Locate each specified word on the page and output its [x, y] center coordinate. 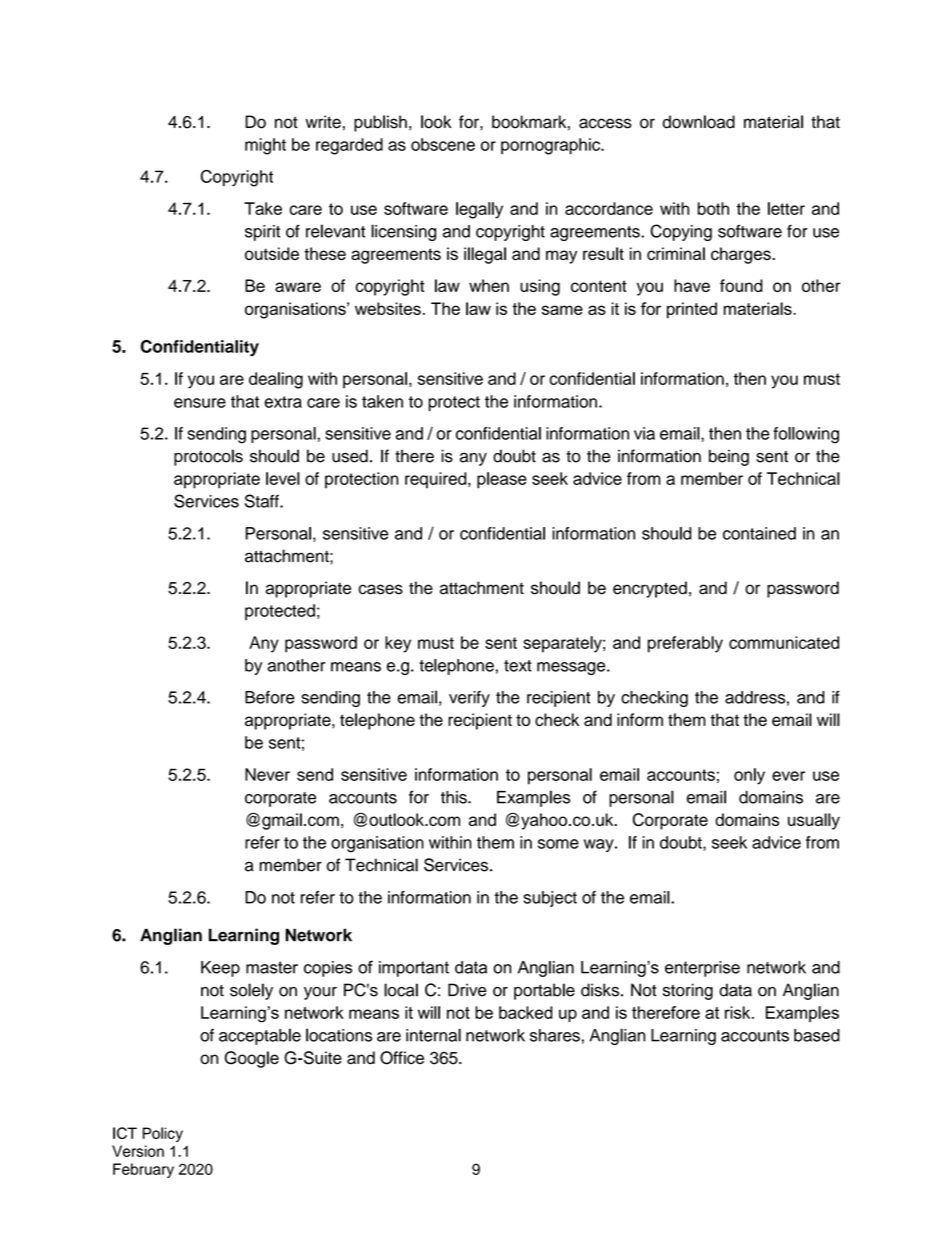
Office [402, 1058]
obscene [443, 144]
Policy [163, 1134]
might [265, 146]
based [817, 1035]
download [699, 122]
